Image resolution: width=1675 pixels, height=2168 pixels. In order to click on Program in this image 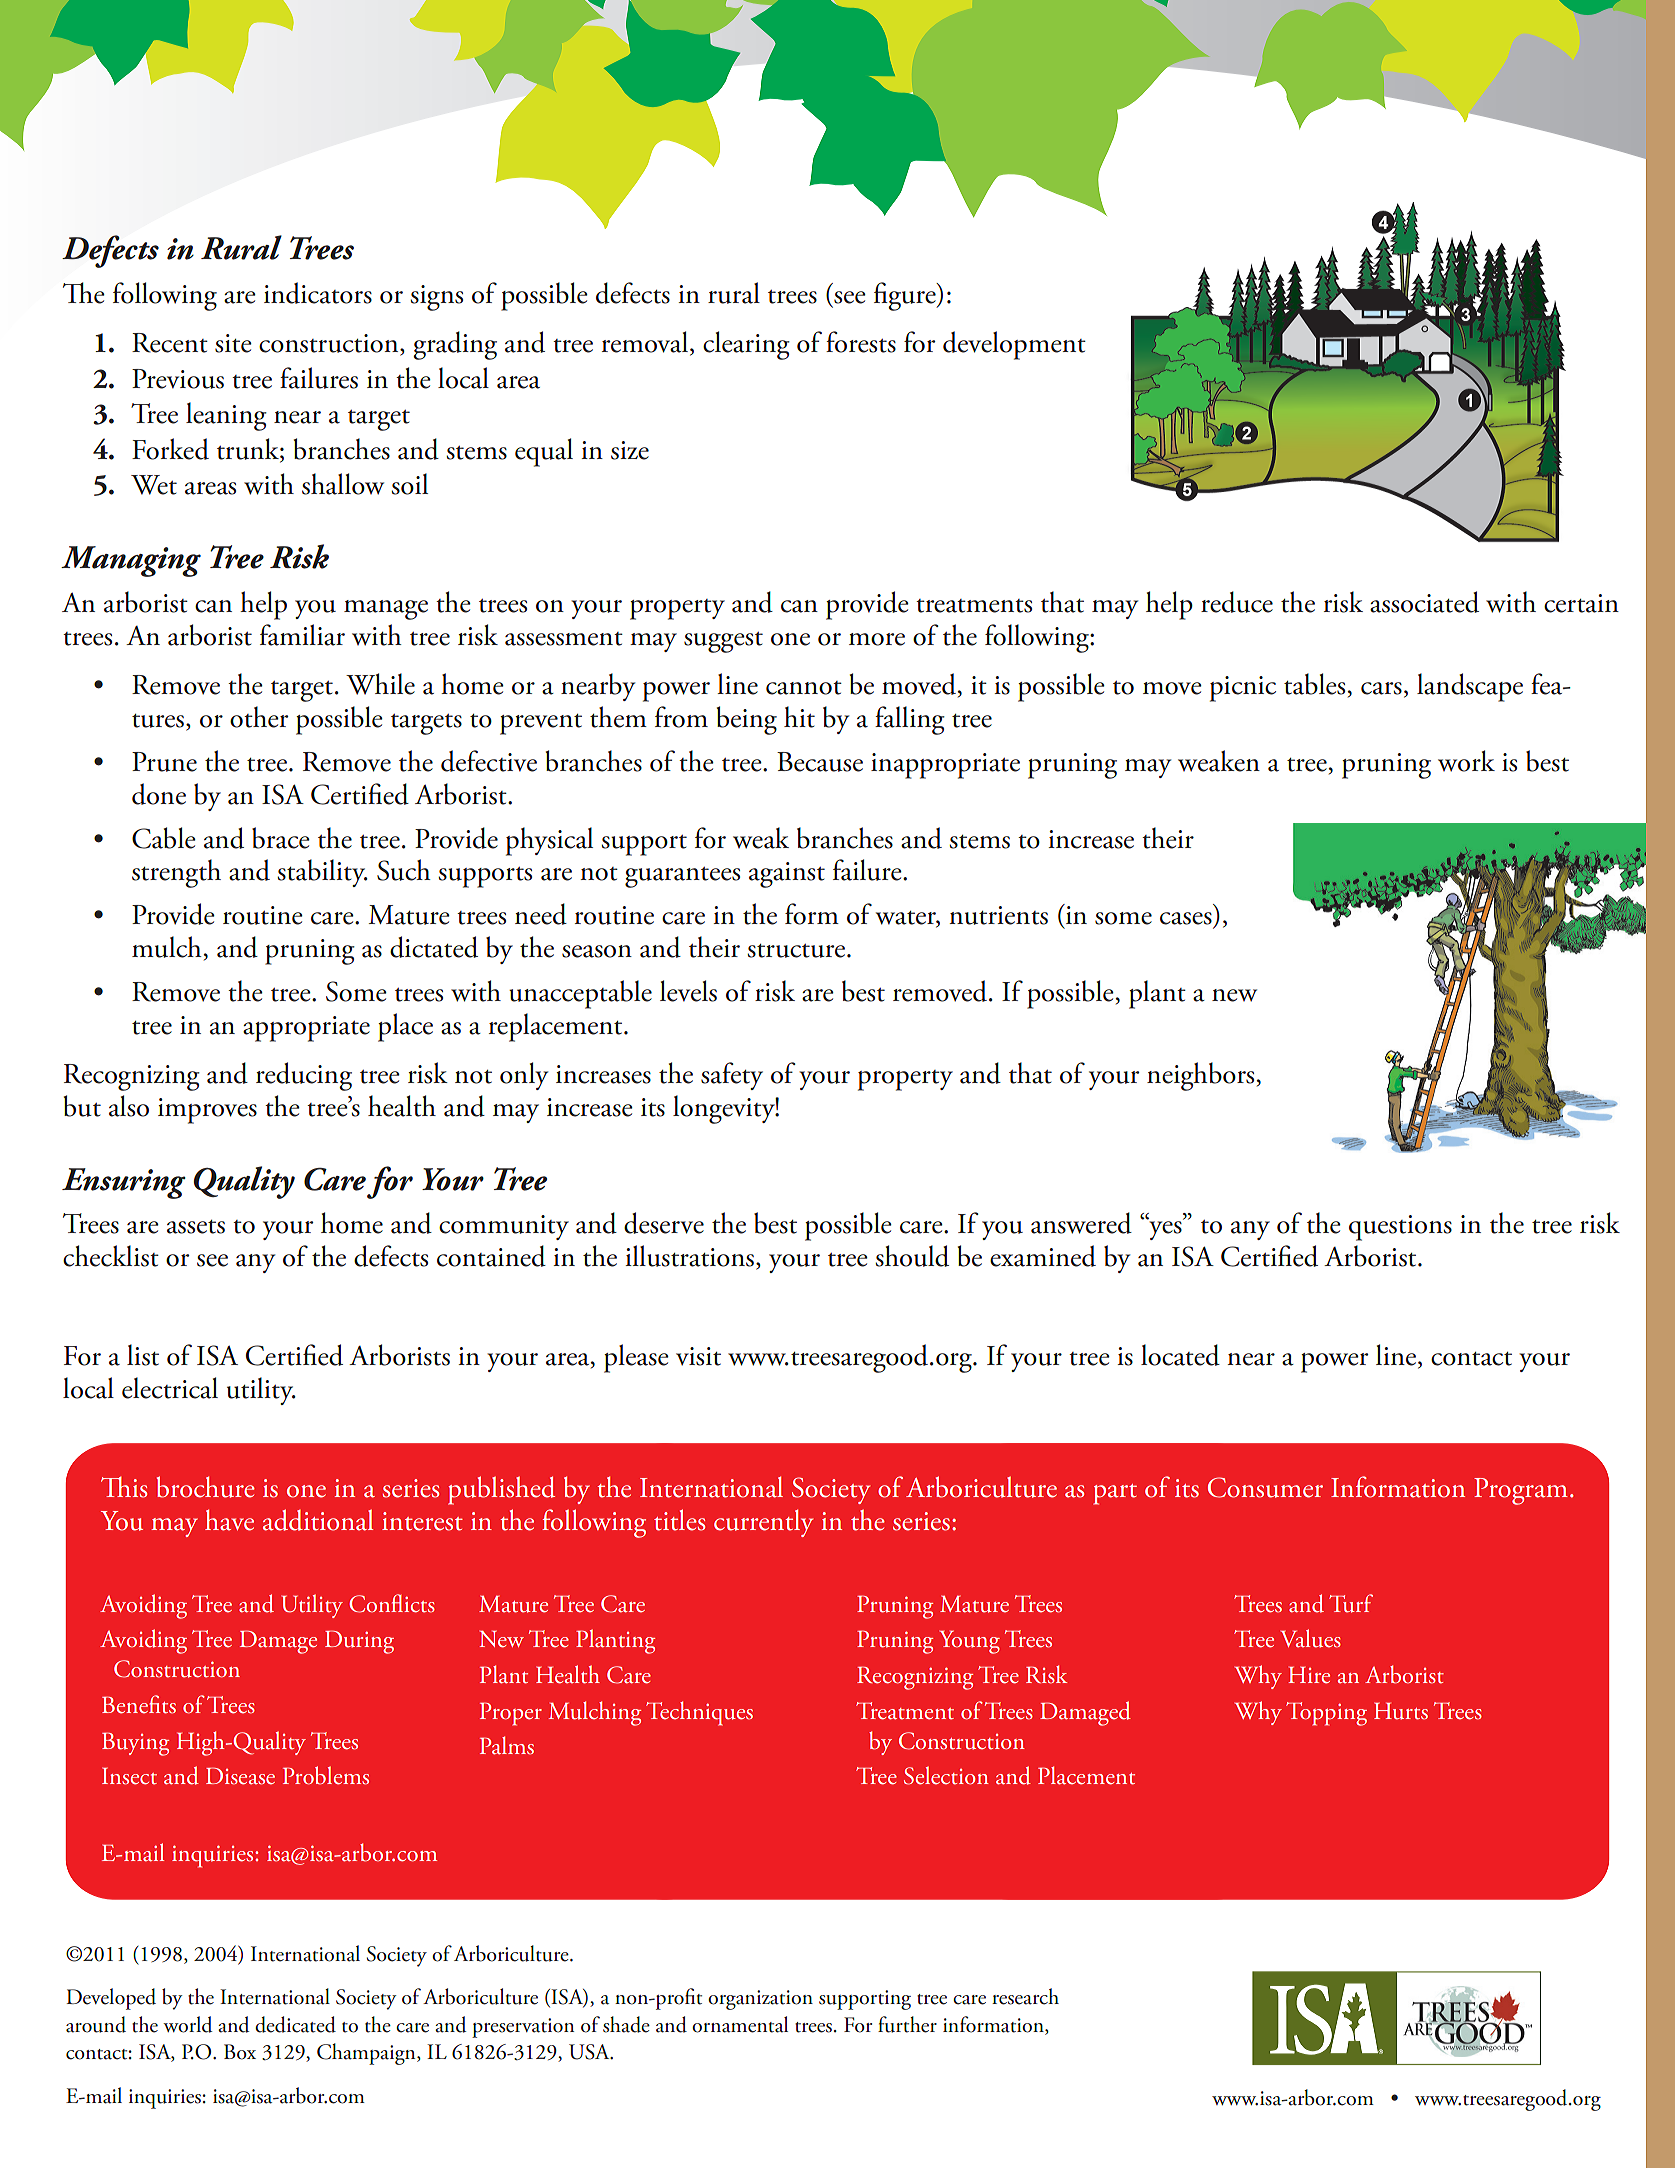, I will do `click(1521, 1491)`.
